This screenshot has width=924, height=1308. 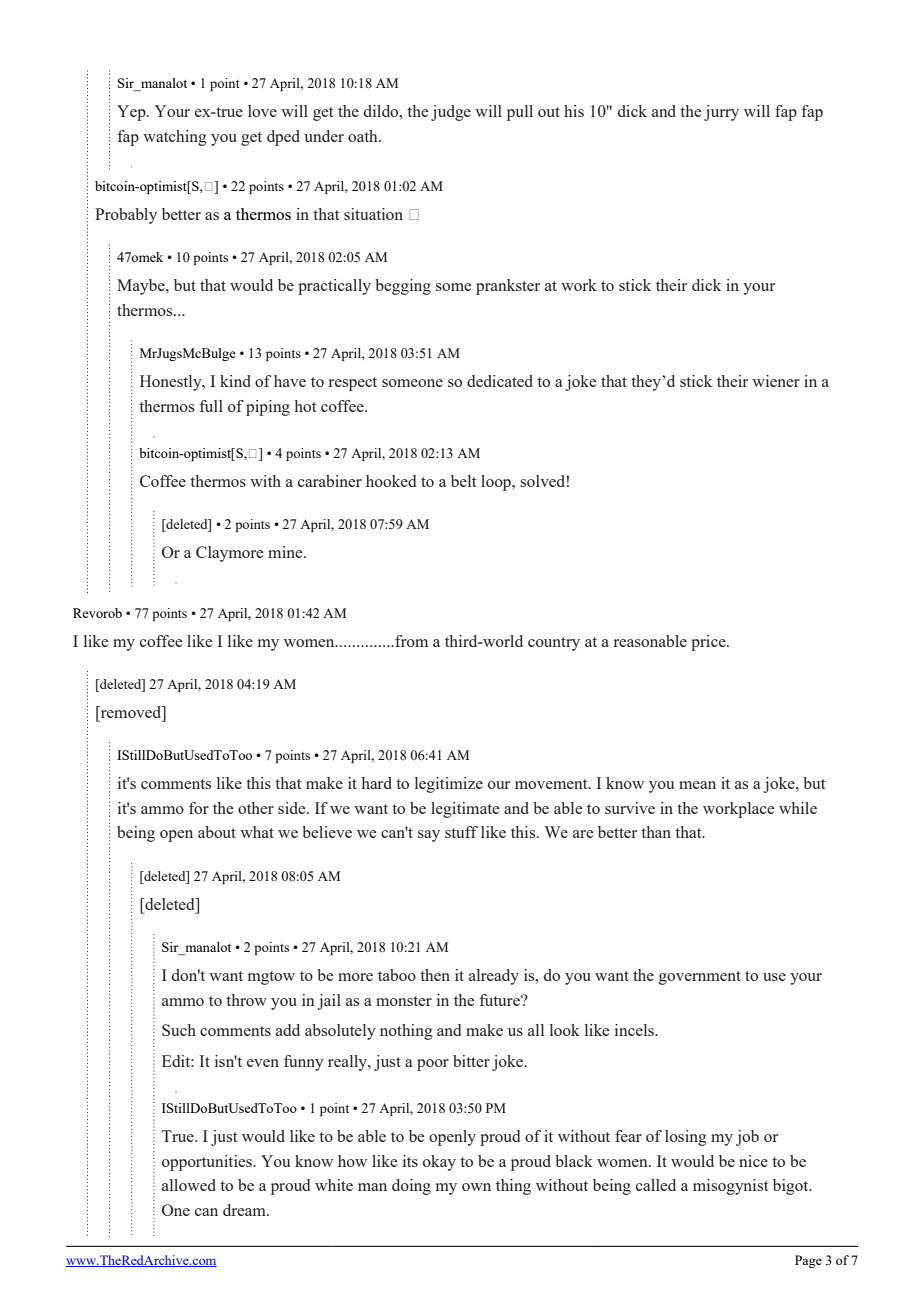 What do you see at coordinates (476, 1187) in the screenshot?
I see `own` at bounding box center [476, 1187].
